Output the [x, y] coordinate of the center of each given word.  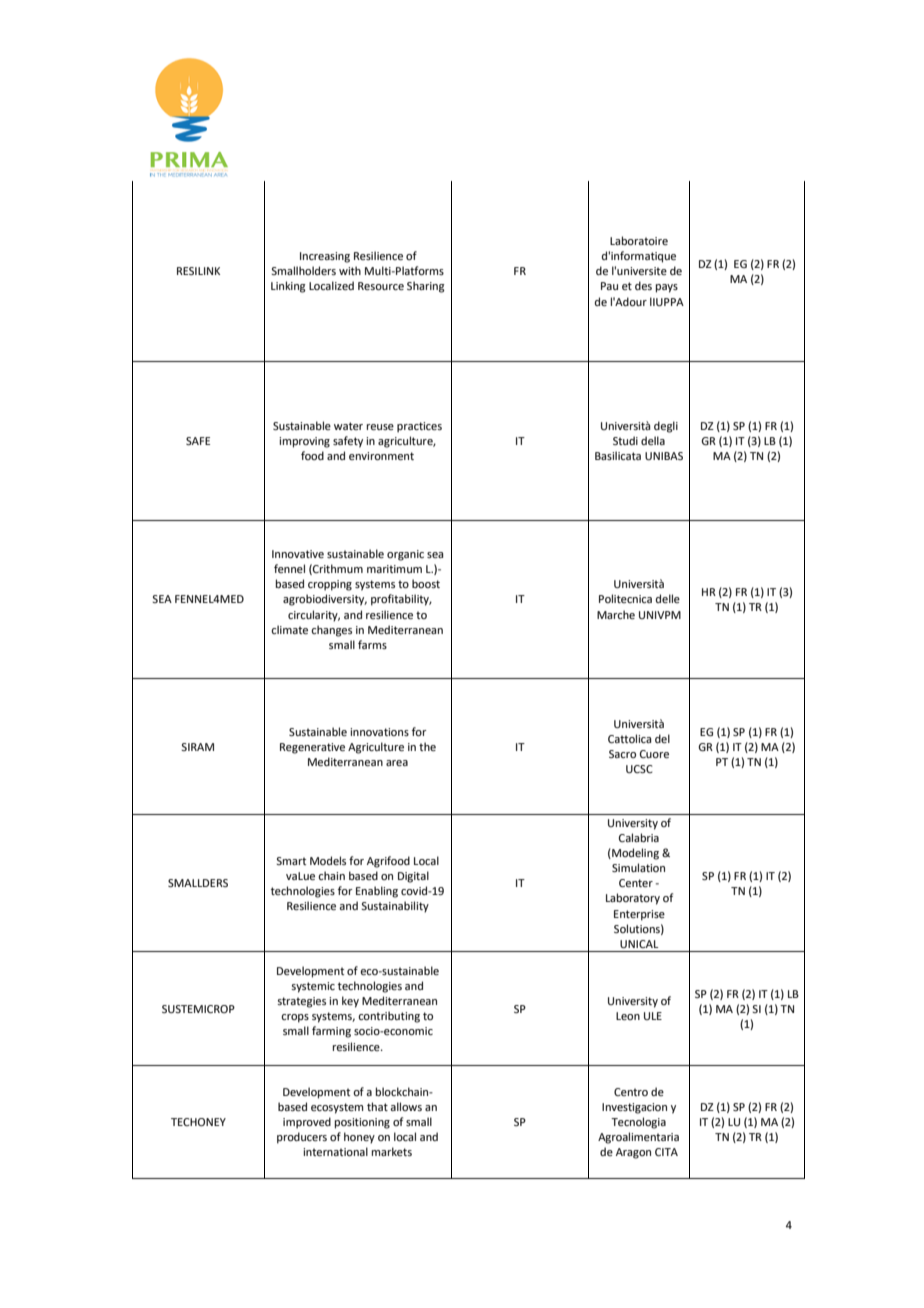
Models [328, 860]
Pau [609, 286]
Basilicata [618, 455]
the [427, 746]
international [335, 1151]
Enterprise [639, 915]
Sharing [426, 287]
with [350, 270]
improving [304, 442]
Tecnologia [638, 1123]
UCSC [639, 769]
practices [419, 427]
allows [406, 1106]
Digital [413, 877]
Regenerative [312, 748]
